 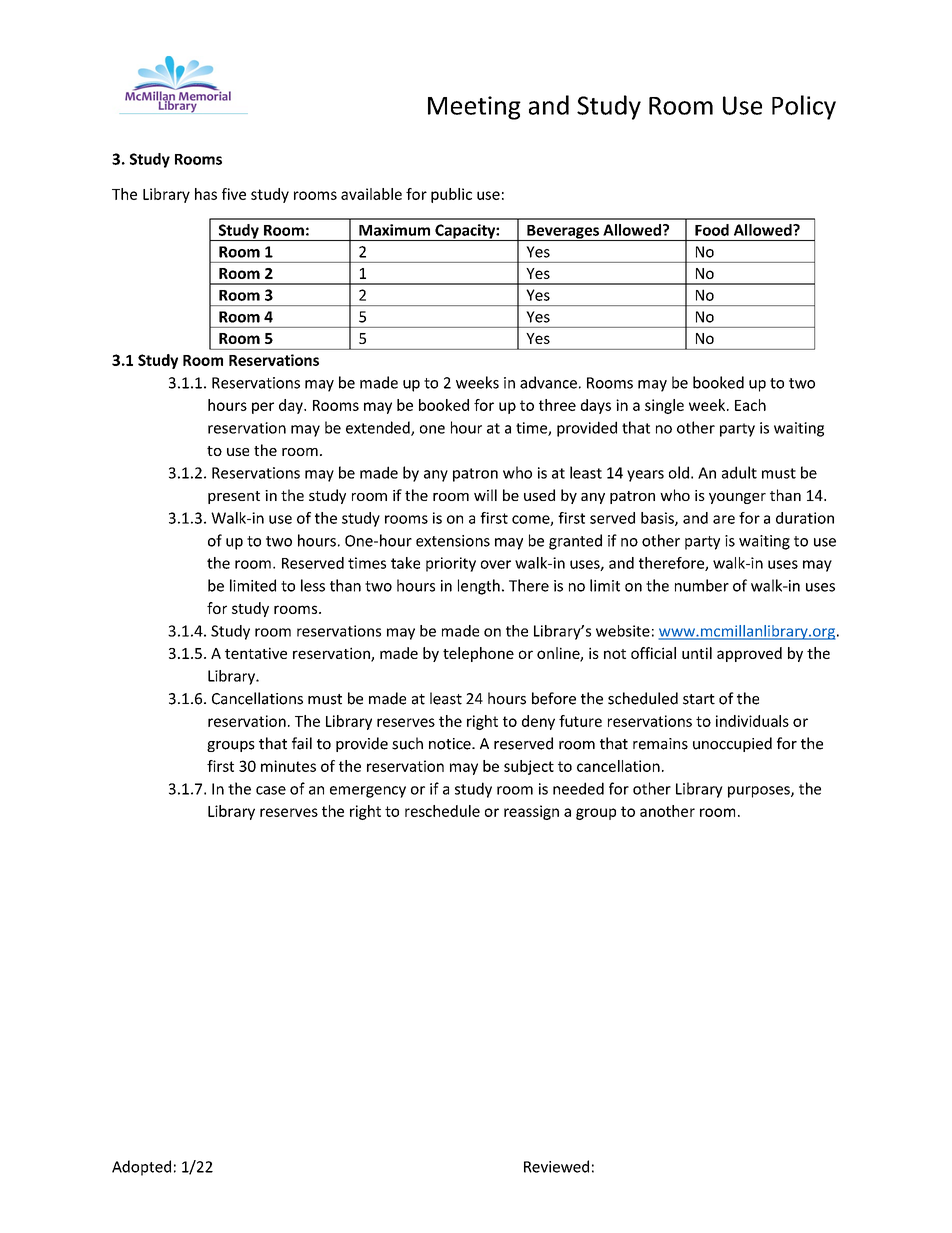 I want to click on case, so click(x=271, y=790).
